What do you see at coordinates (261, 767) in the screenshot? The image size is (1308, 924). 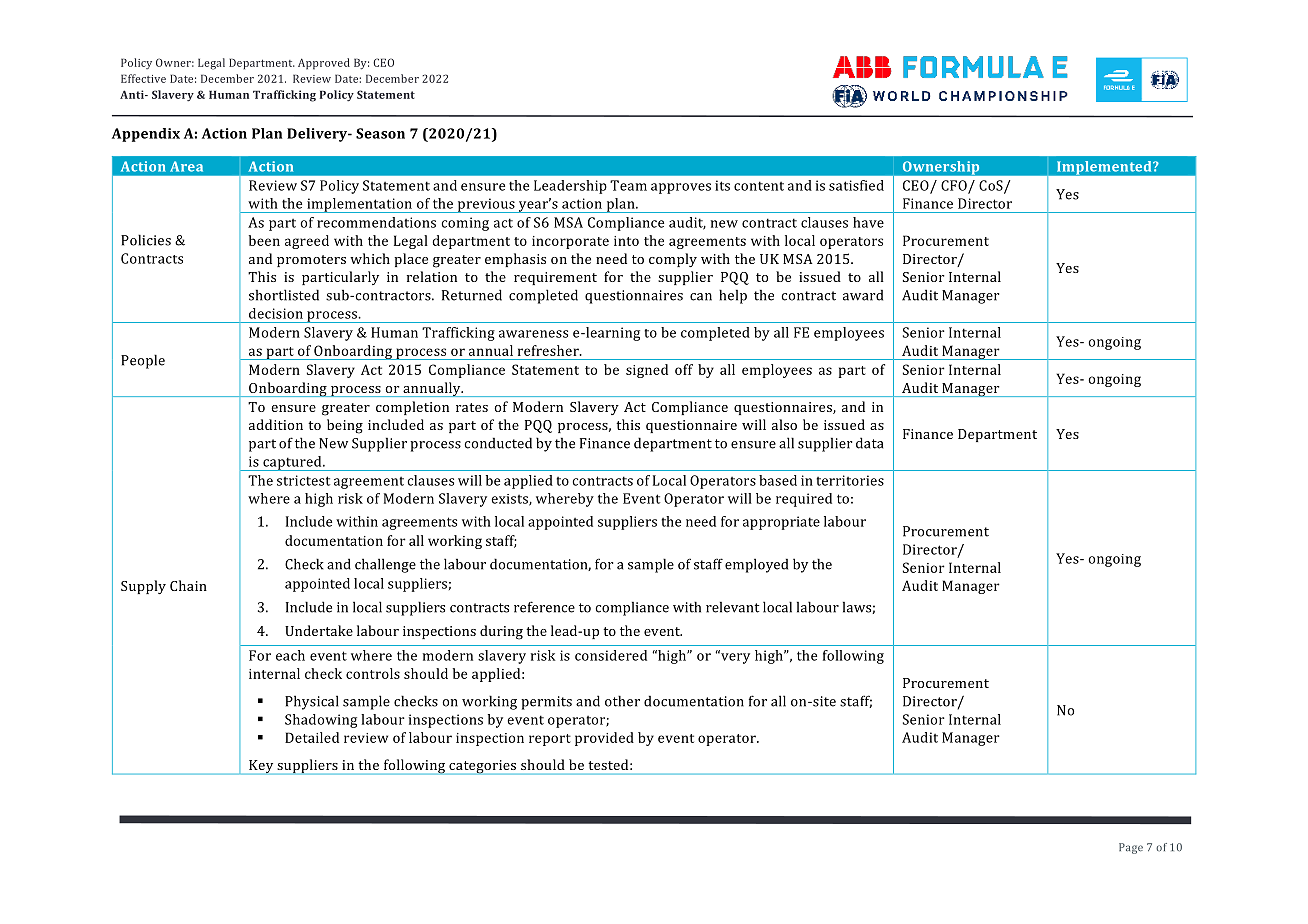 I see `Key` at bounding box center [261, 767].
